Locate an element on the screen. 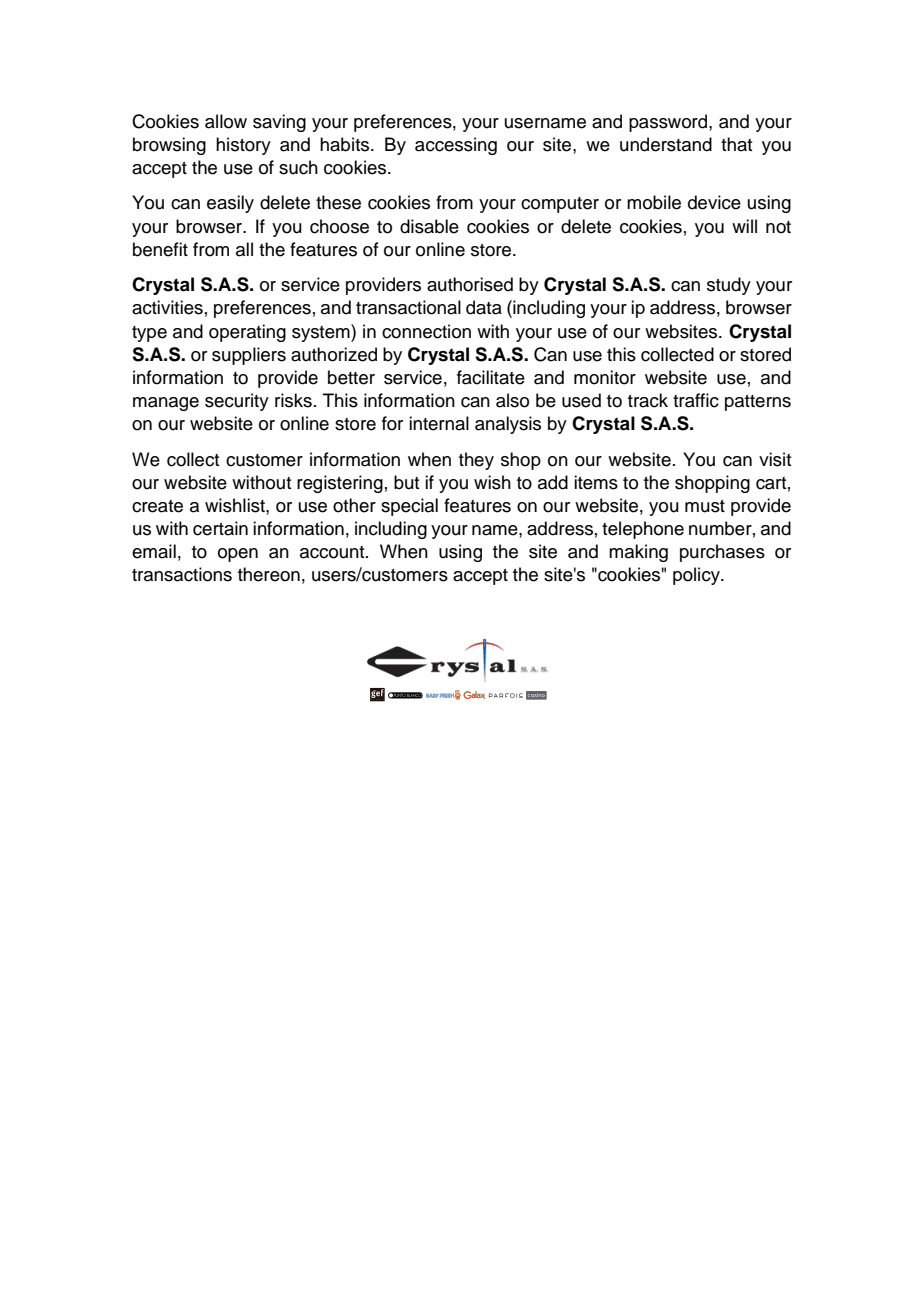 The image size is (924, 1308). will is located at coordinates (744, 226).
